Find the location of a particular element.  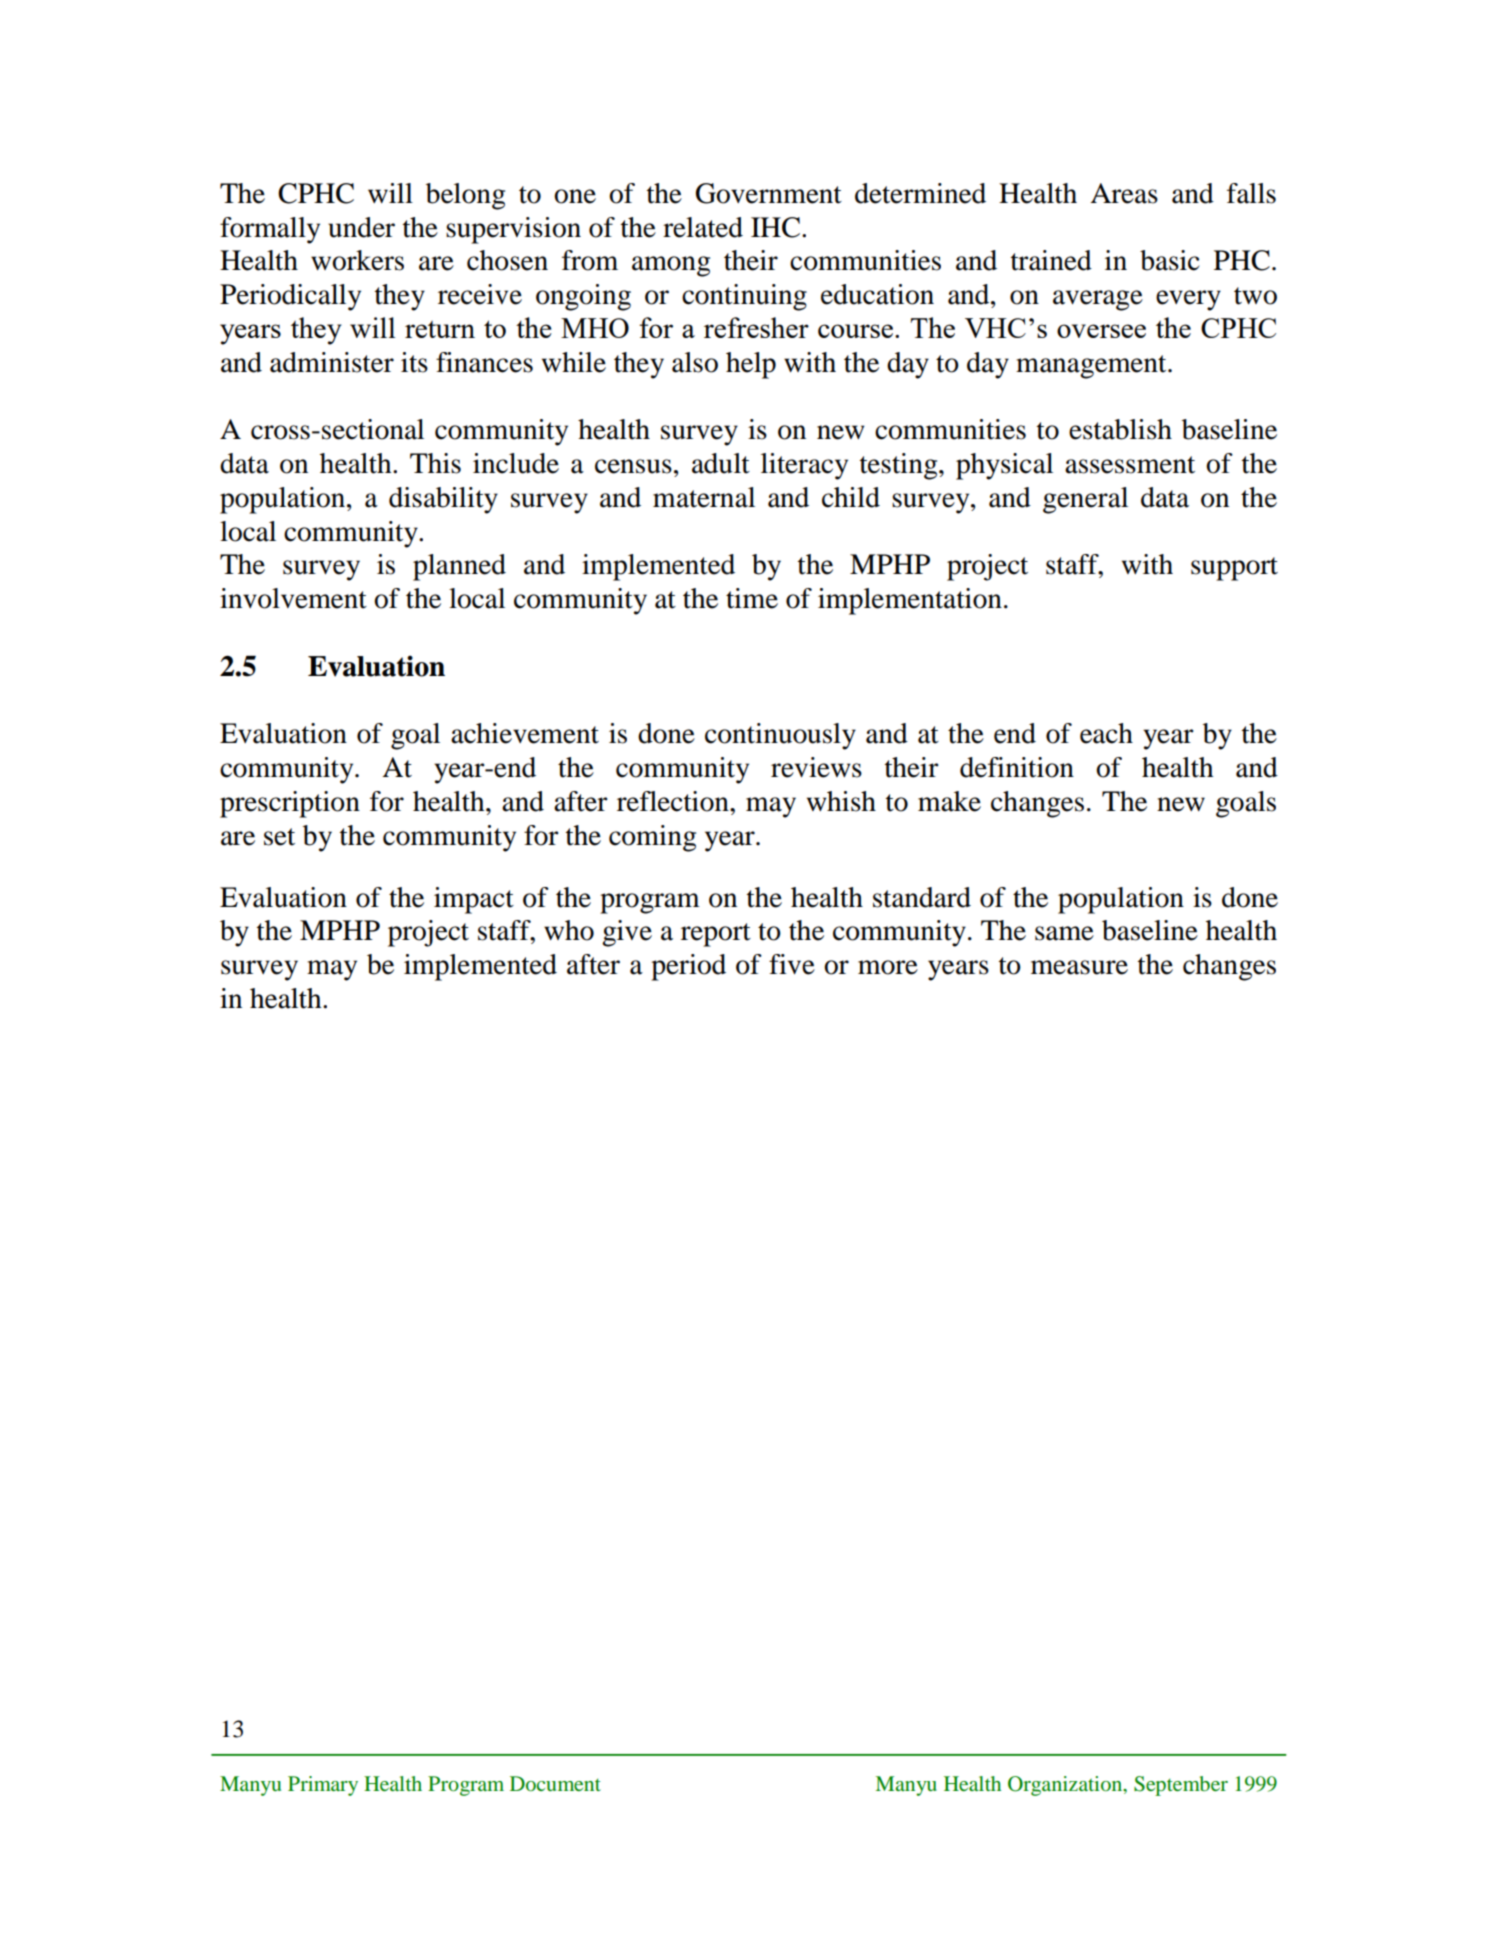

more is located at coordinates (888, 967).
